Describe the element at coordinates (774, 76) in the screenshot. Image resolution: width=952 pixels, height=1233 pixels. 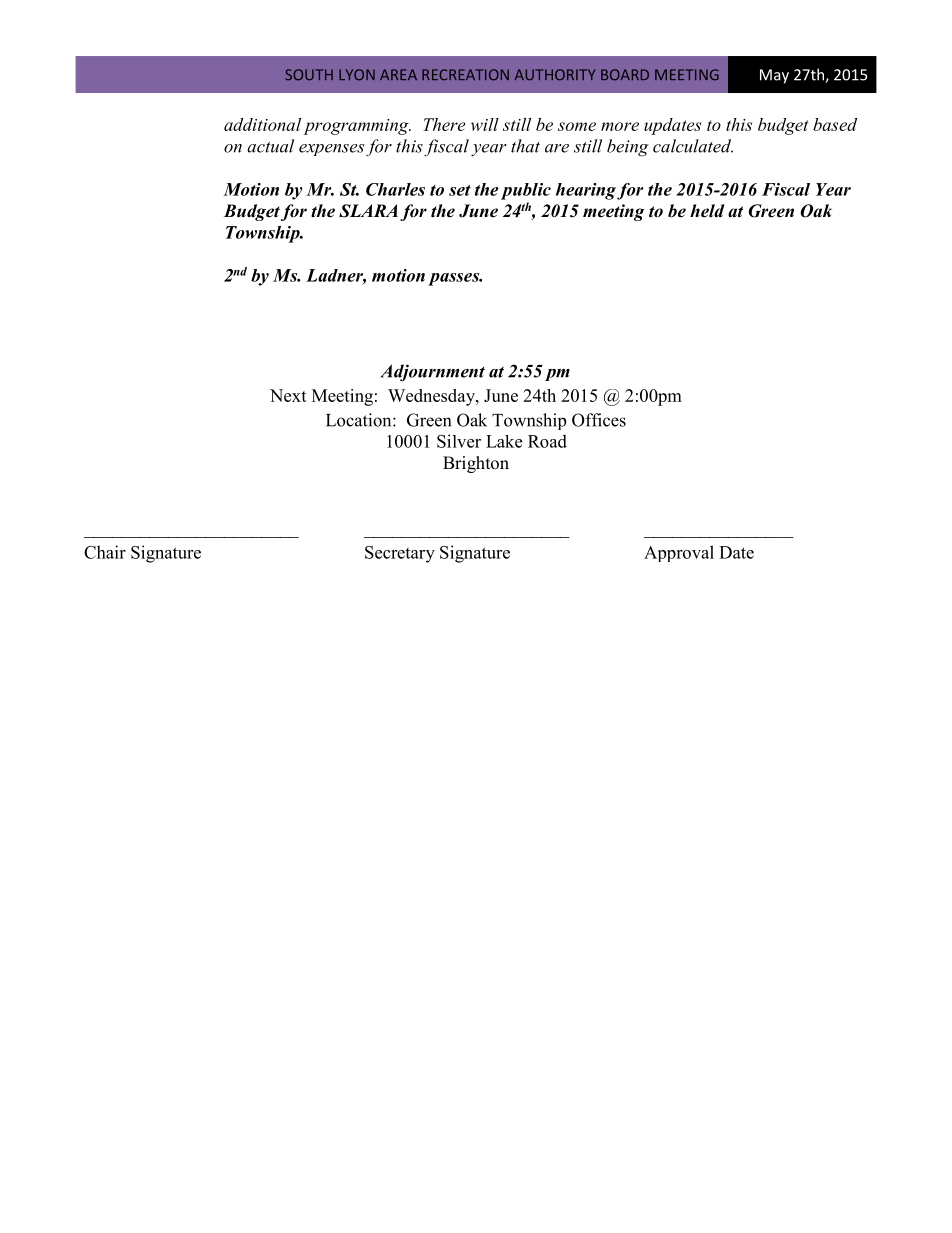
I see `May` at that location.
